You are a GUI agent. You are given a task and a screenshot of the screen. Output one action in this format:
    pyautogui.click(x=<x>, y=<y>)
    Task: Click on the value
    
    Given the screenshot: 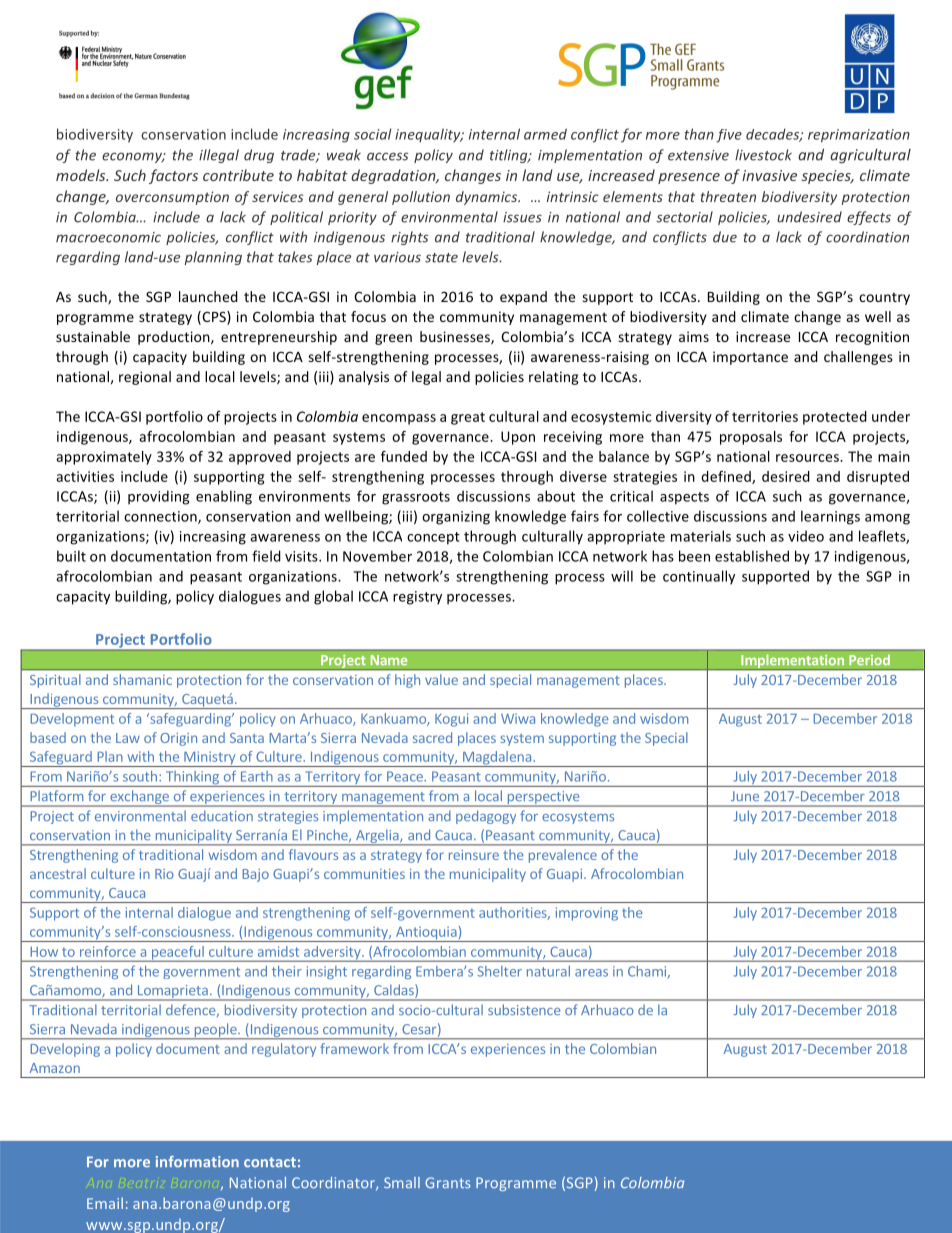 What is the action you would take?
    pyautogui.click(x=441, y=679)
